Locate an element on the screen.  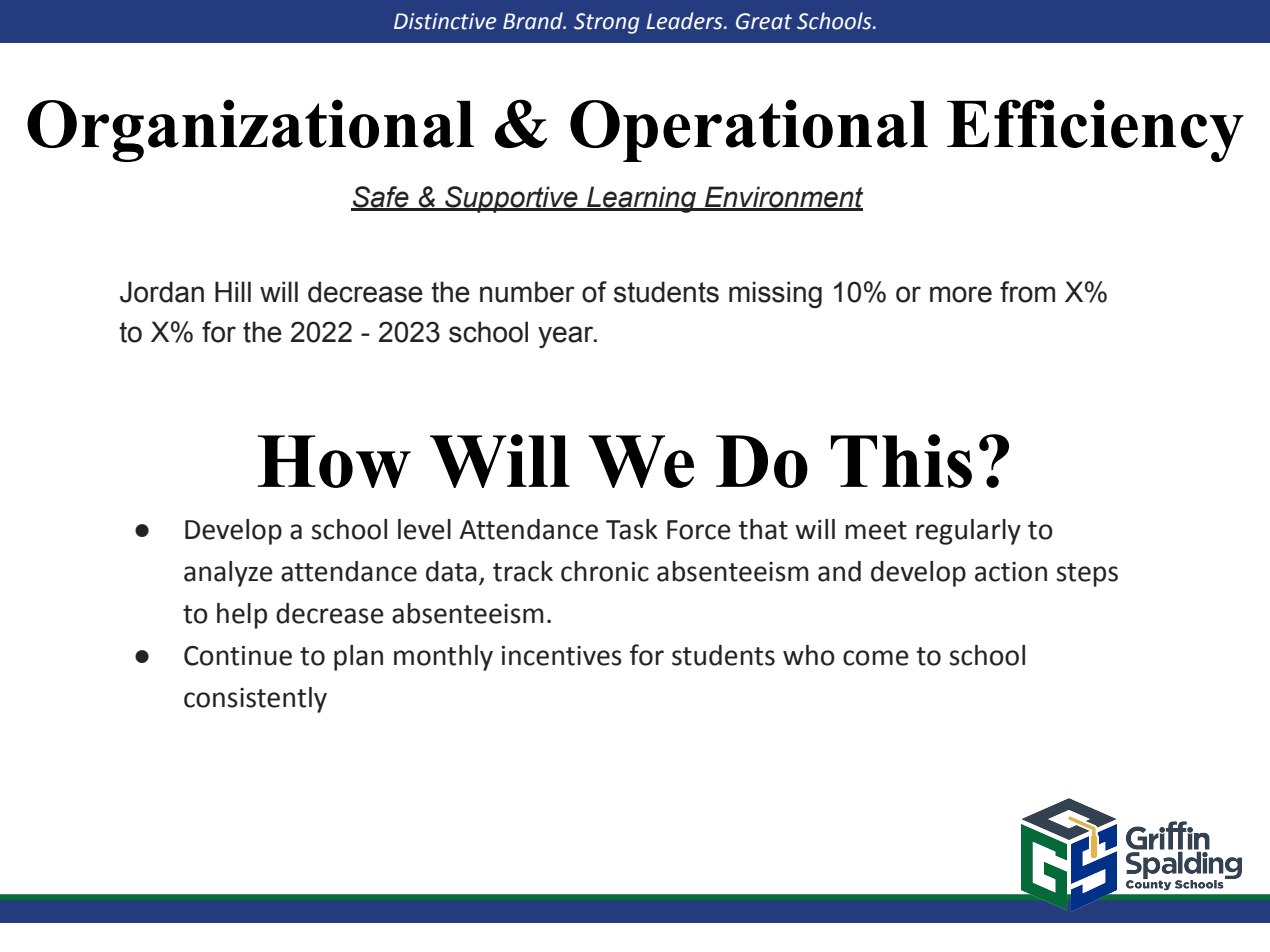
Hill is located at coordinates (233, 291).
